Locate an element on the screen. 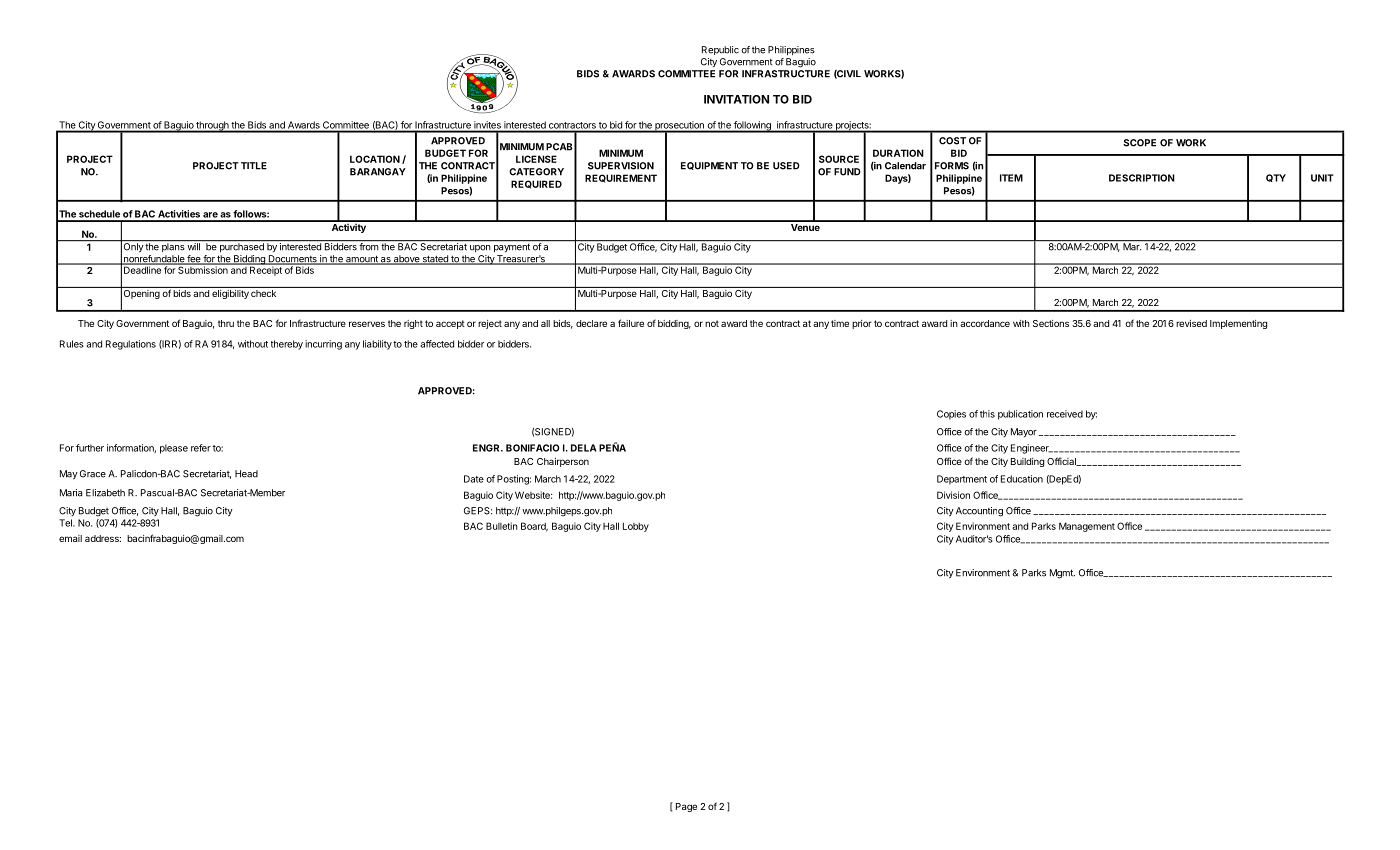 This screenshot has width=1400, height=850. Mgmt is located at coordinates (1062, 574).
